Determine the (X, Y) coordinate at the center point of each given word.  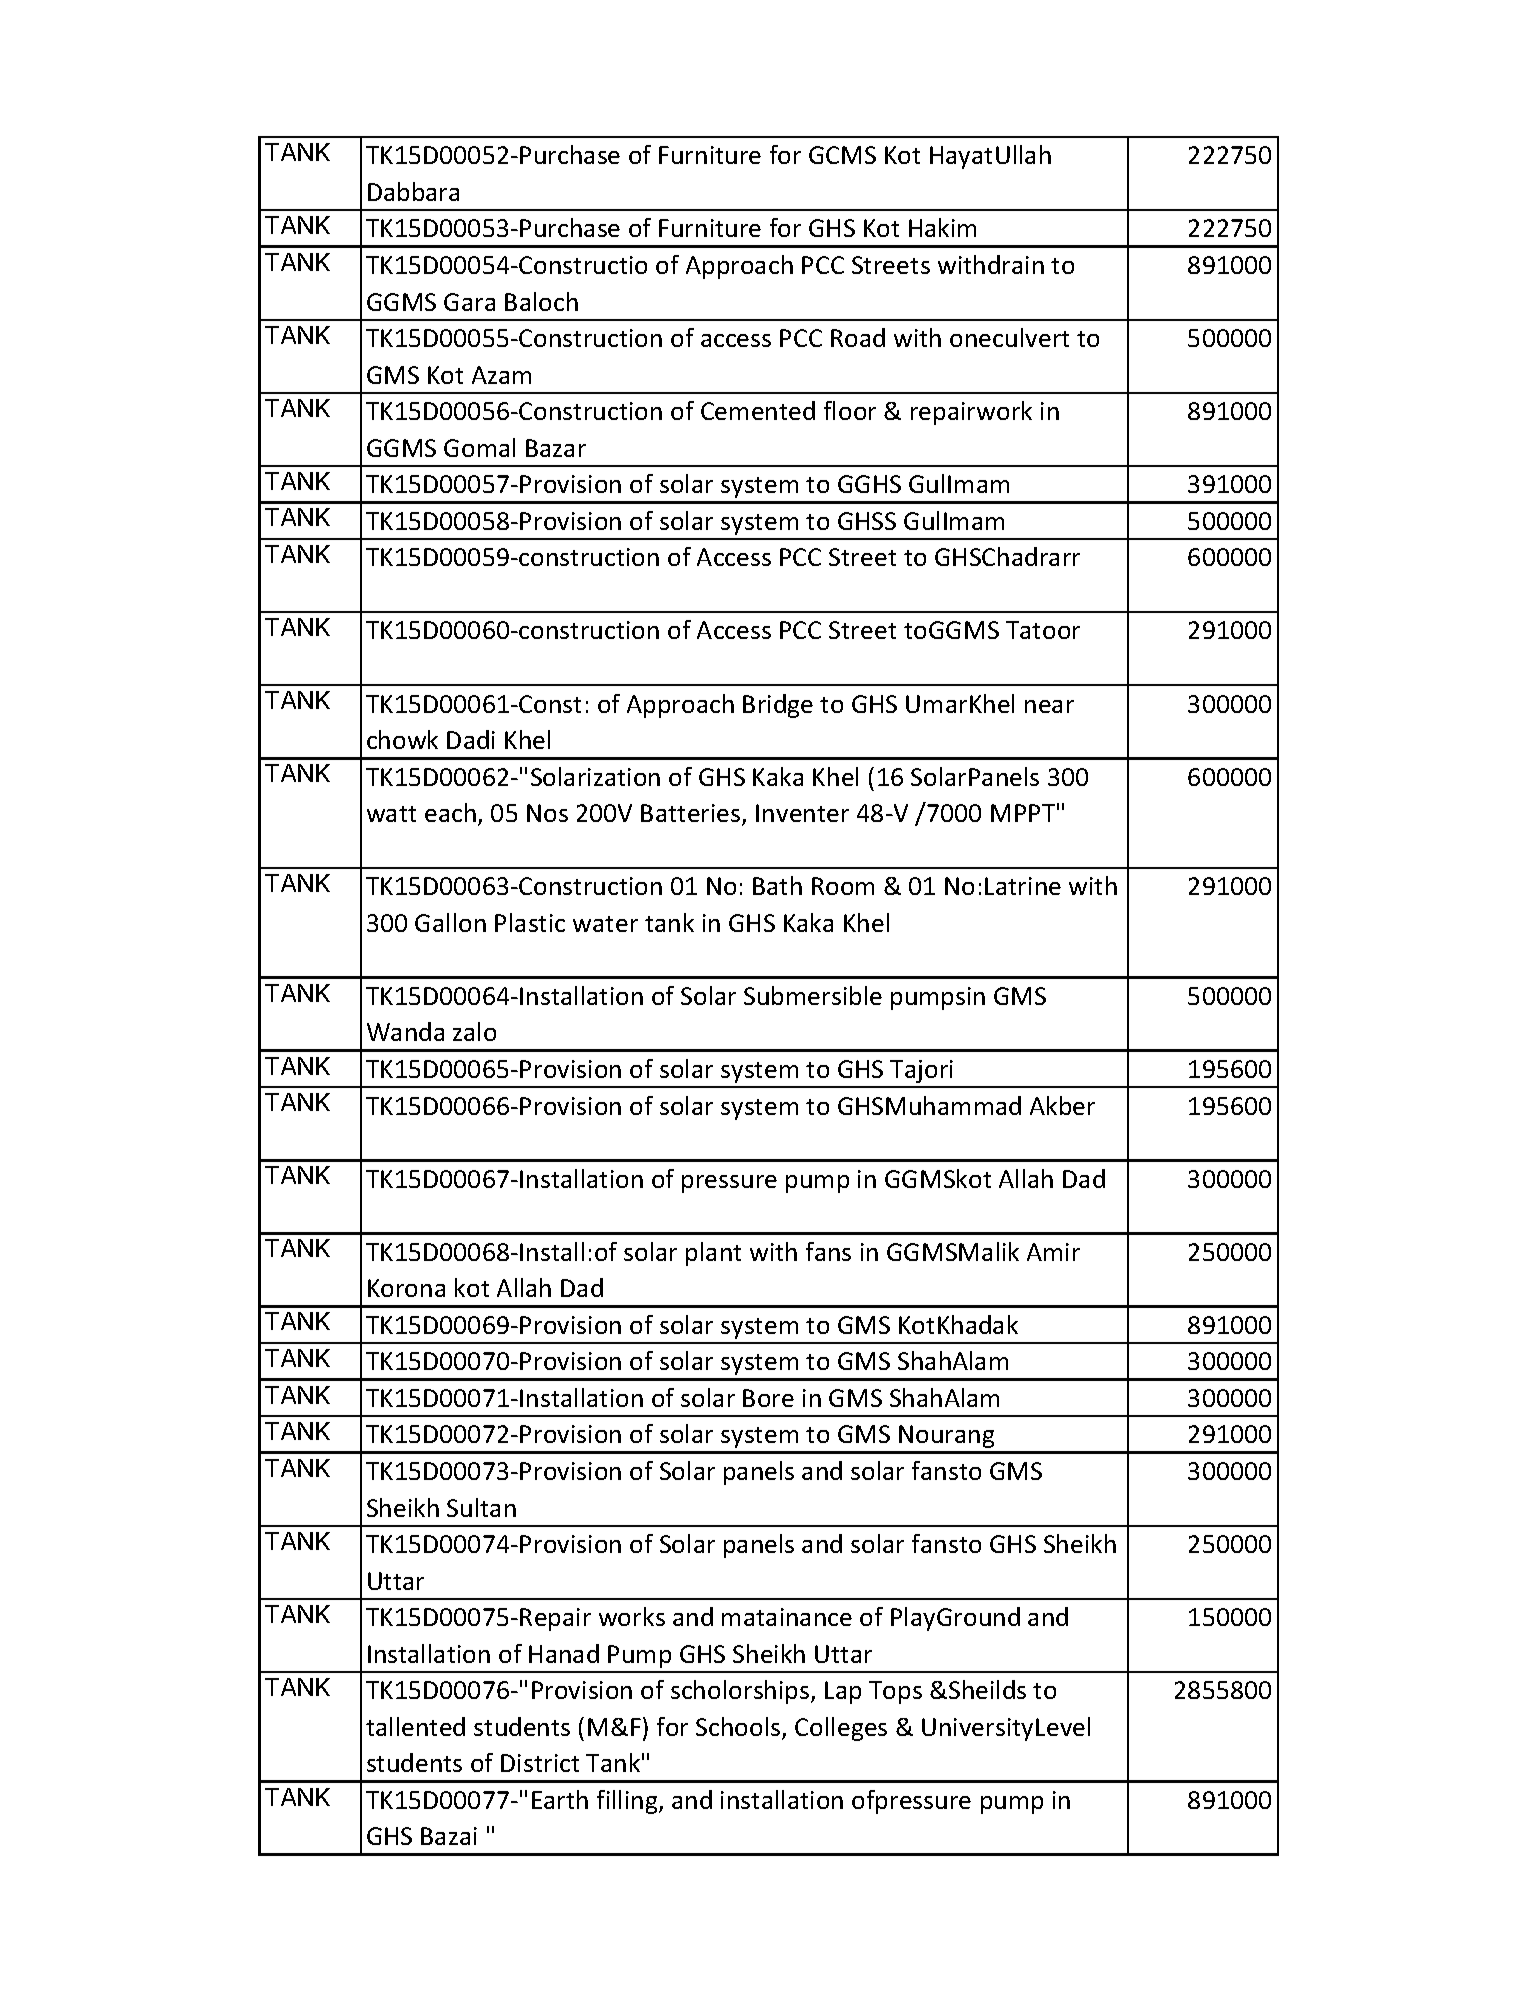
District (540, 1763)
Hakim (942, 227)
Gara (469, 302)
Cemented (758, 410)
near (1049, 706)
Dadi (471, 739)
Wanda (405, 1031)
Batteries (692, 814)
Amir (1053, 1252)
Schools (739, 1728)
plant (713, 1254)
